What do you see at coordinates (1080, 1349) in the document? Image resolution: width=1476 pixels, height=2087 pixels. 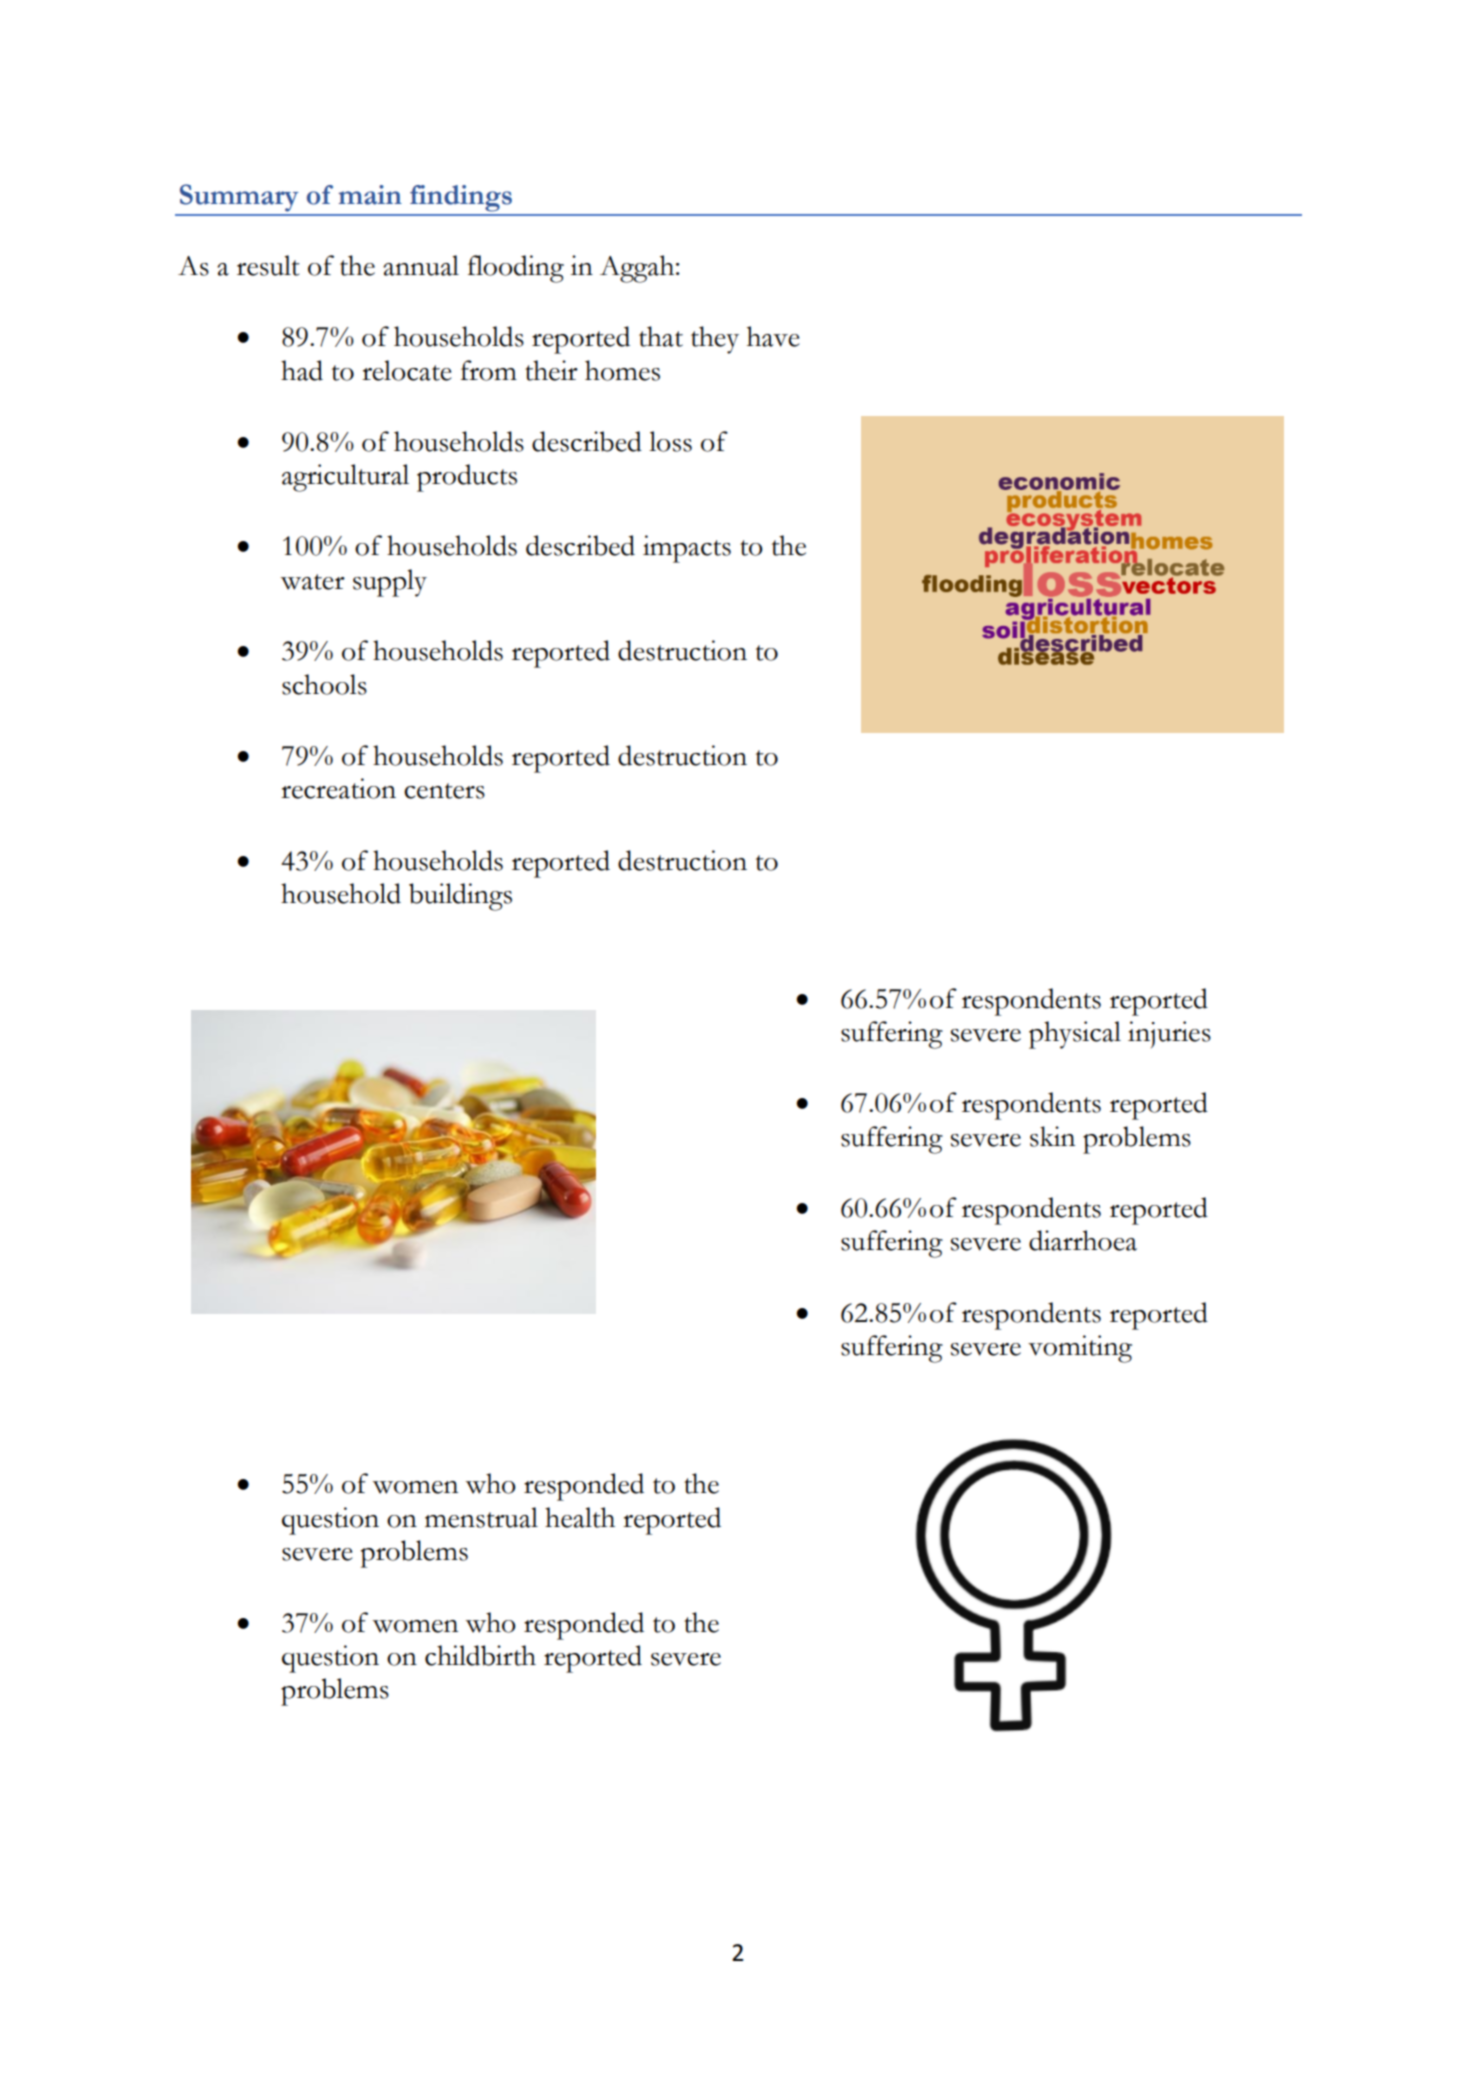 I see `vomiting` at bounding box center [1080, 1349].
